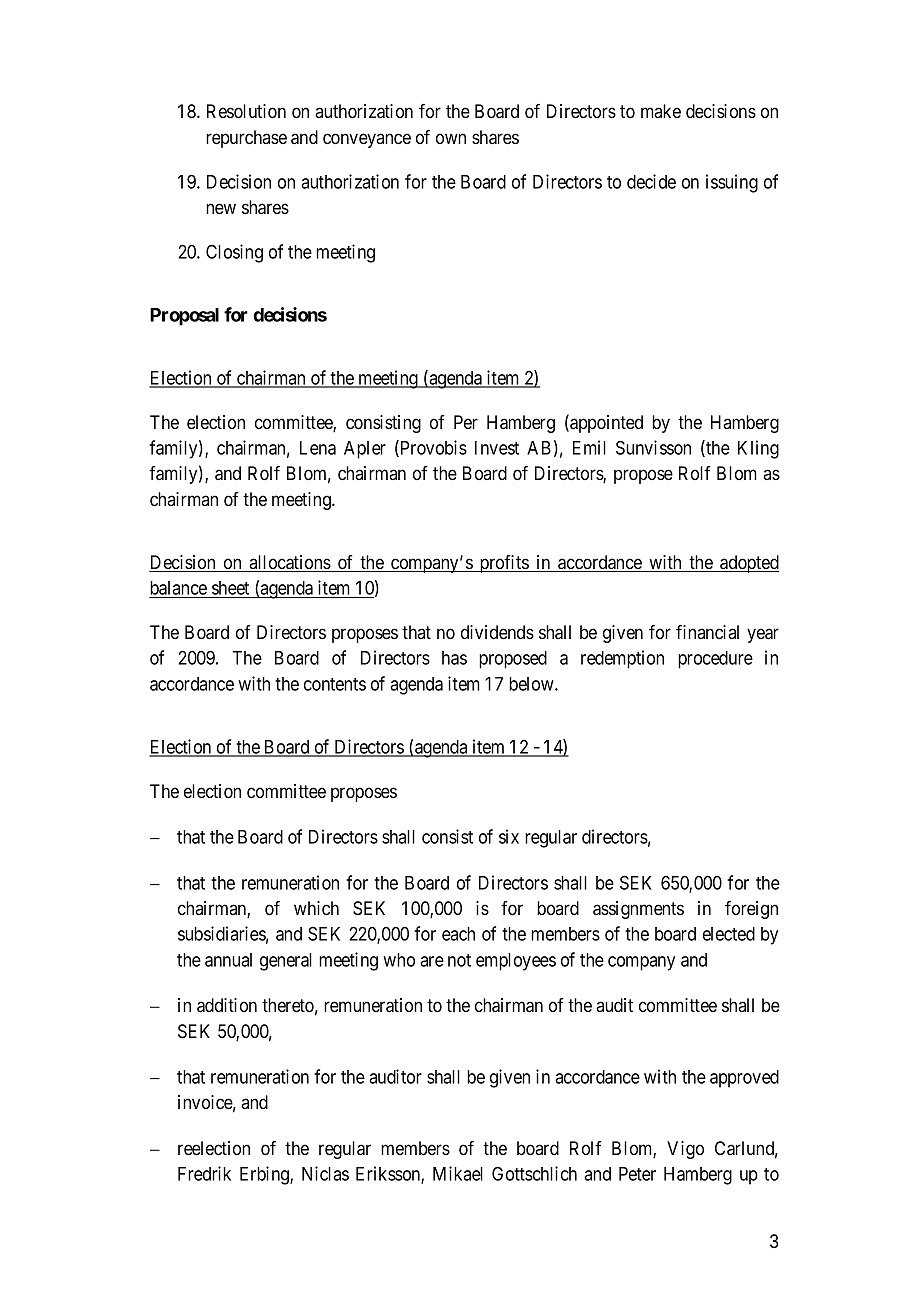  Describe the element at coordinates (509, 836) in the screenshot. I see `six` at that location.
